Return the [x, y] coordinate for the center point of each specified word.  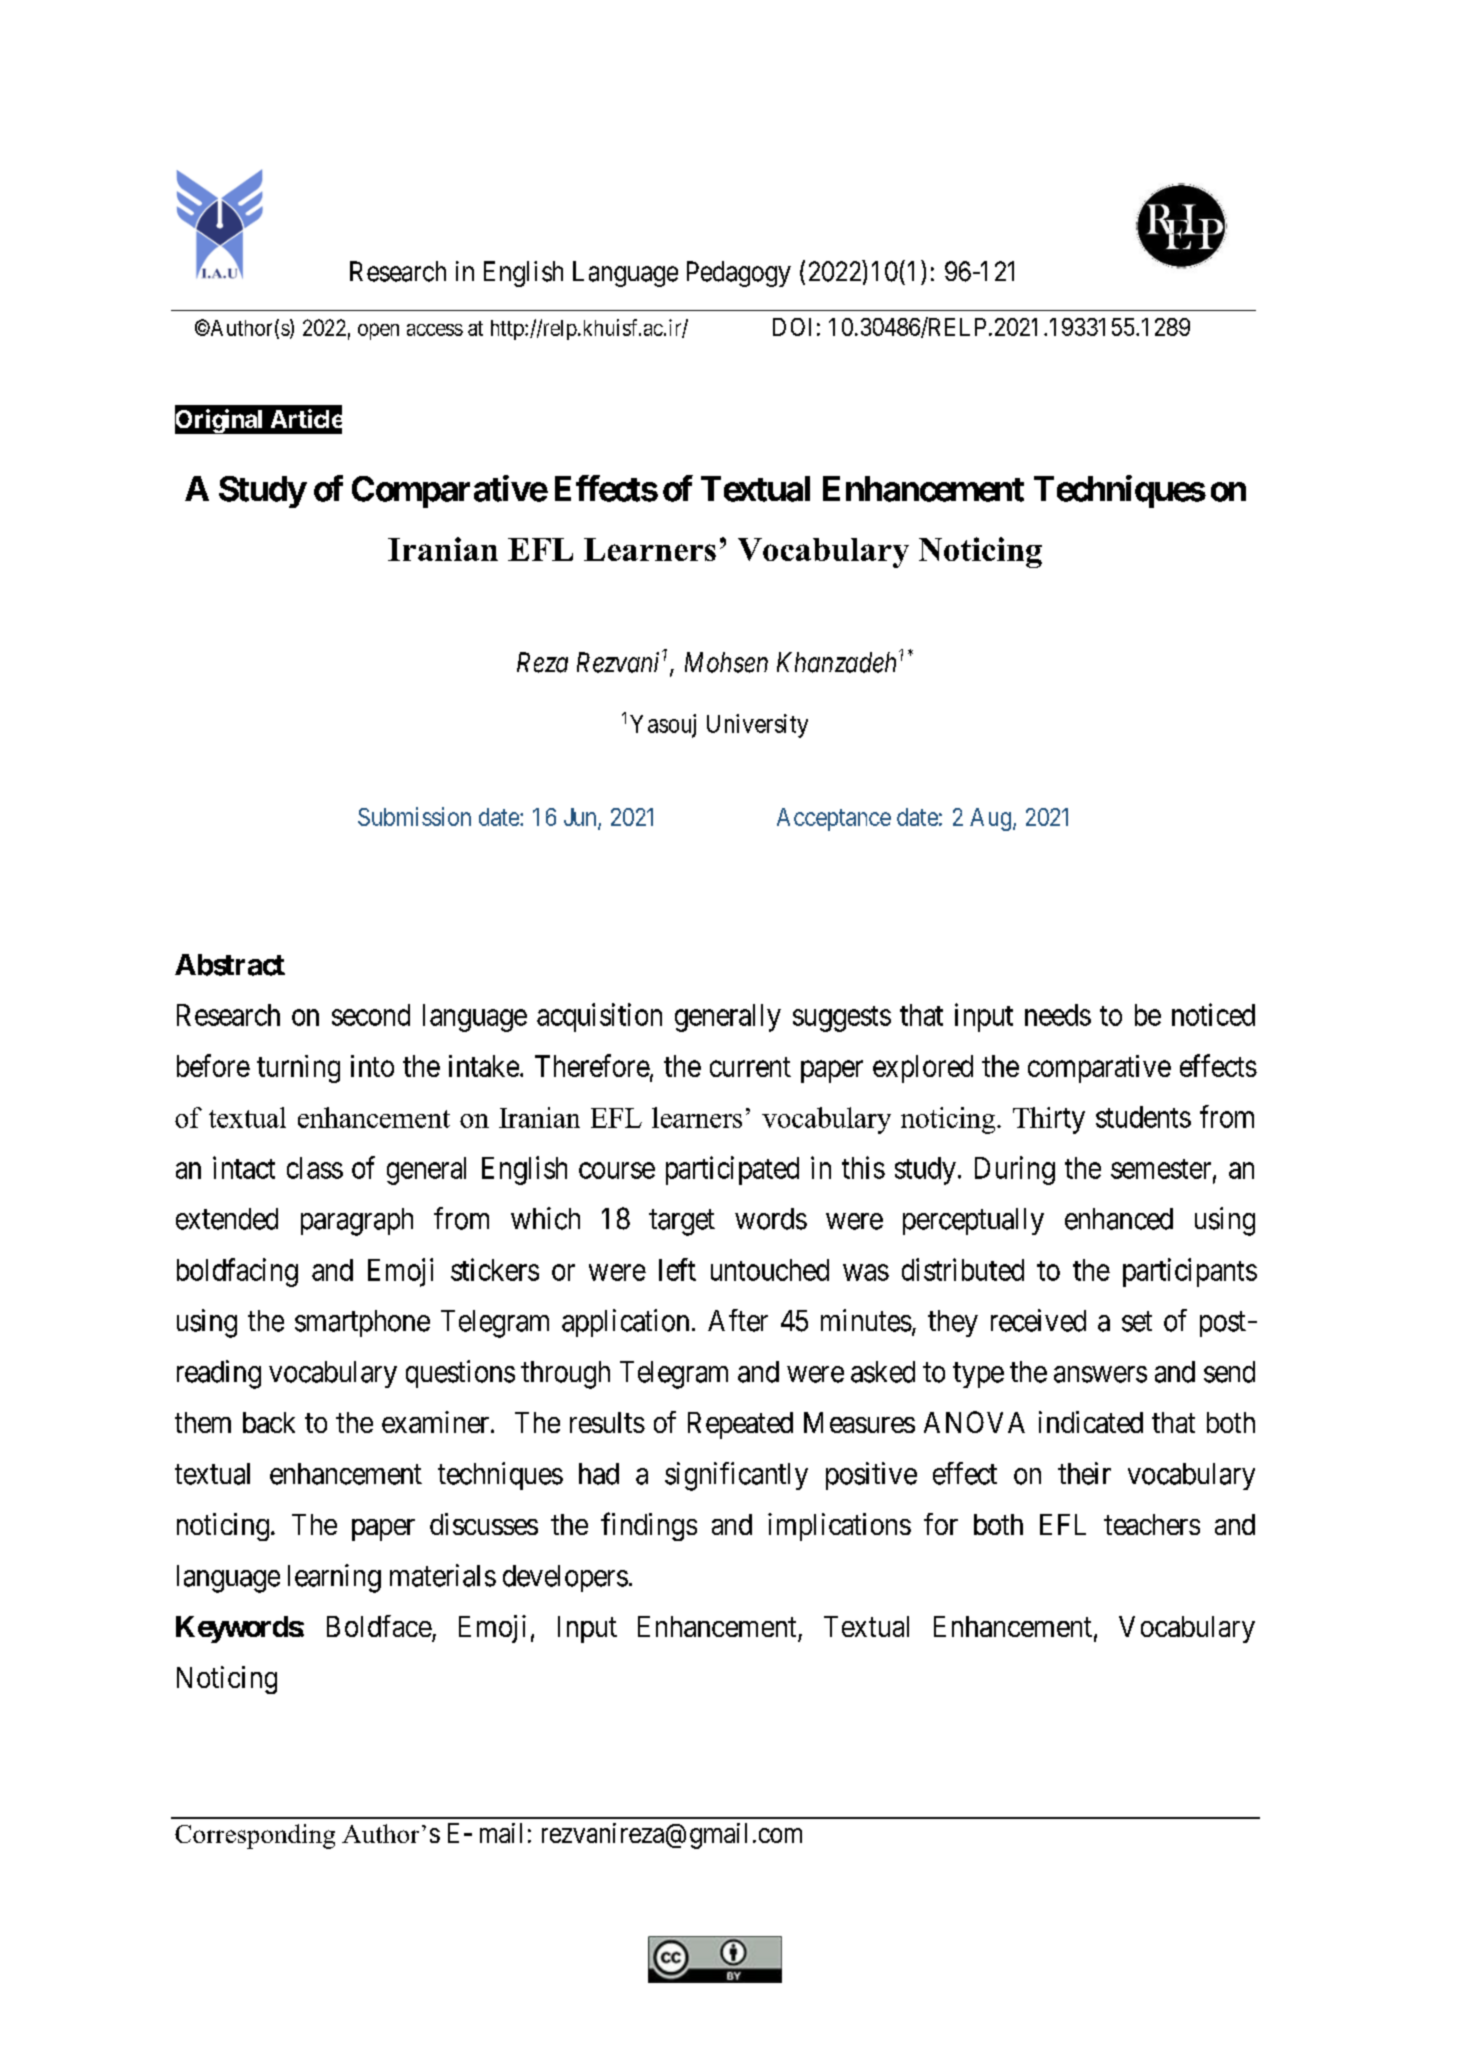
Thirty [1049, 1120]
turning [298, 1069]
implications [839, 1527]
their [1084, 1473]
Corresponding [255, 1836]
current [750, 1067]
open [378, 331]
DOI [792, 327]
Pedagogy [739, 274]
